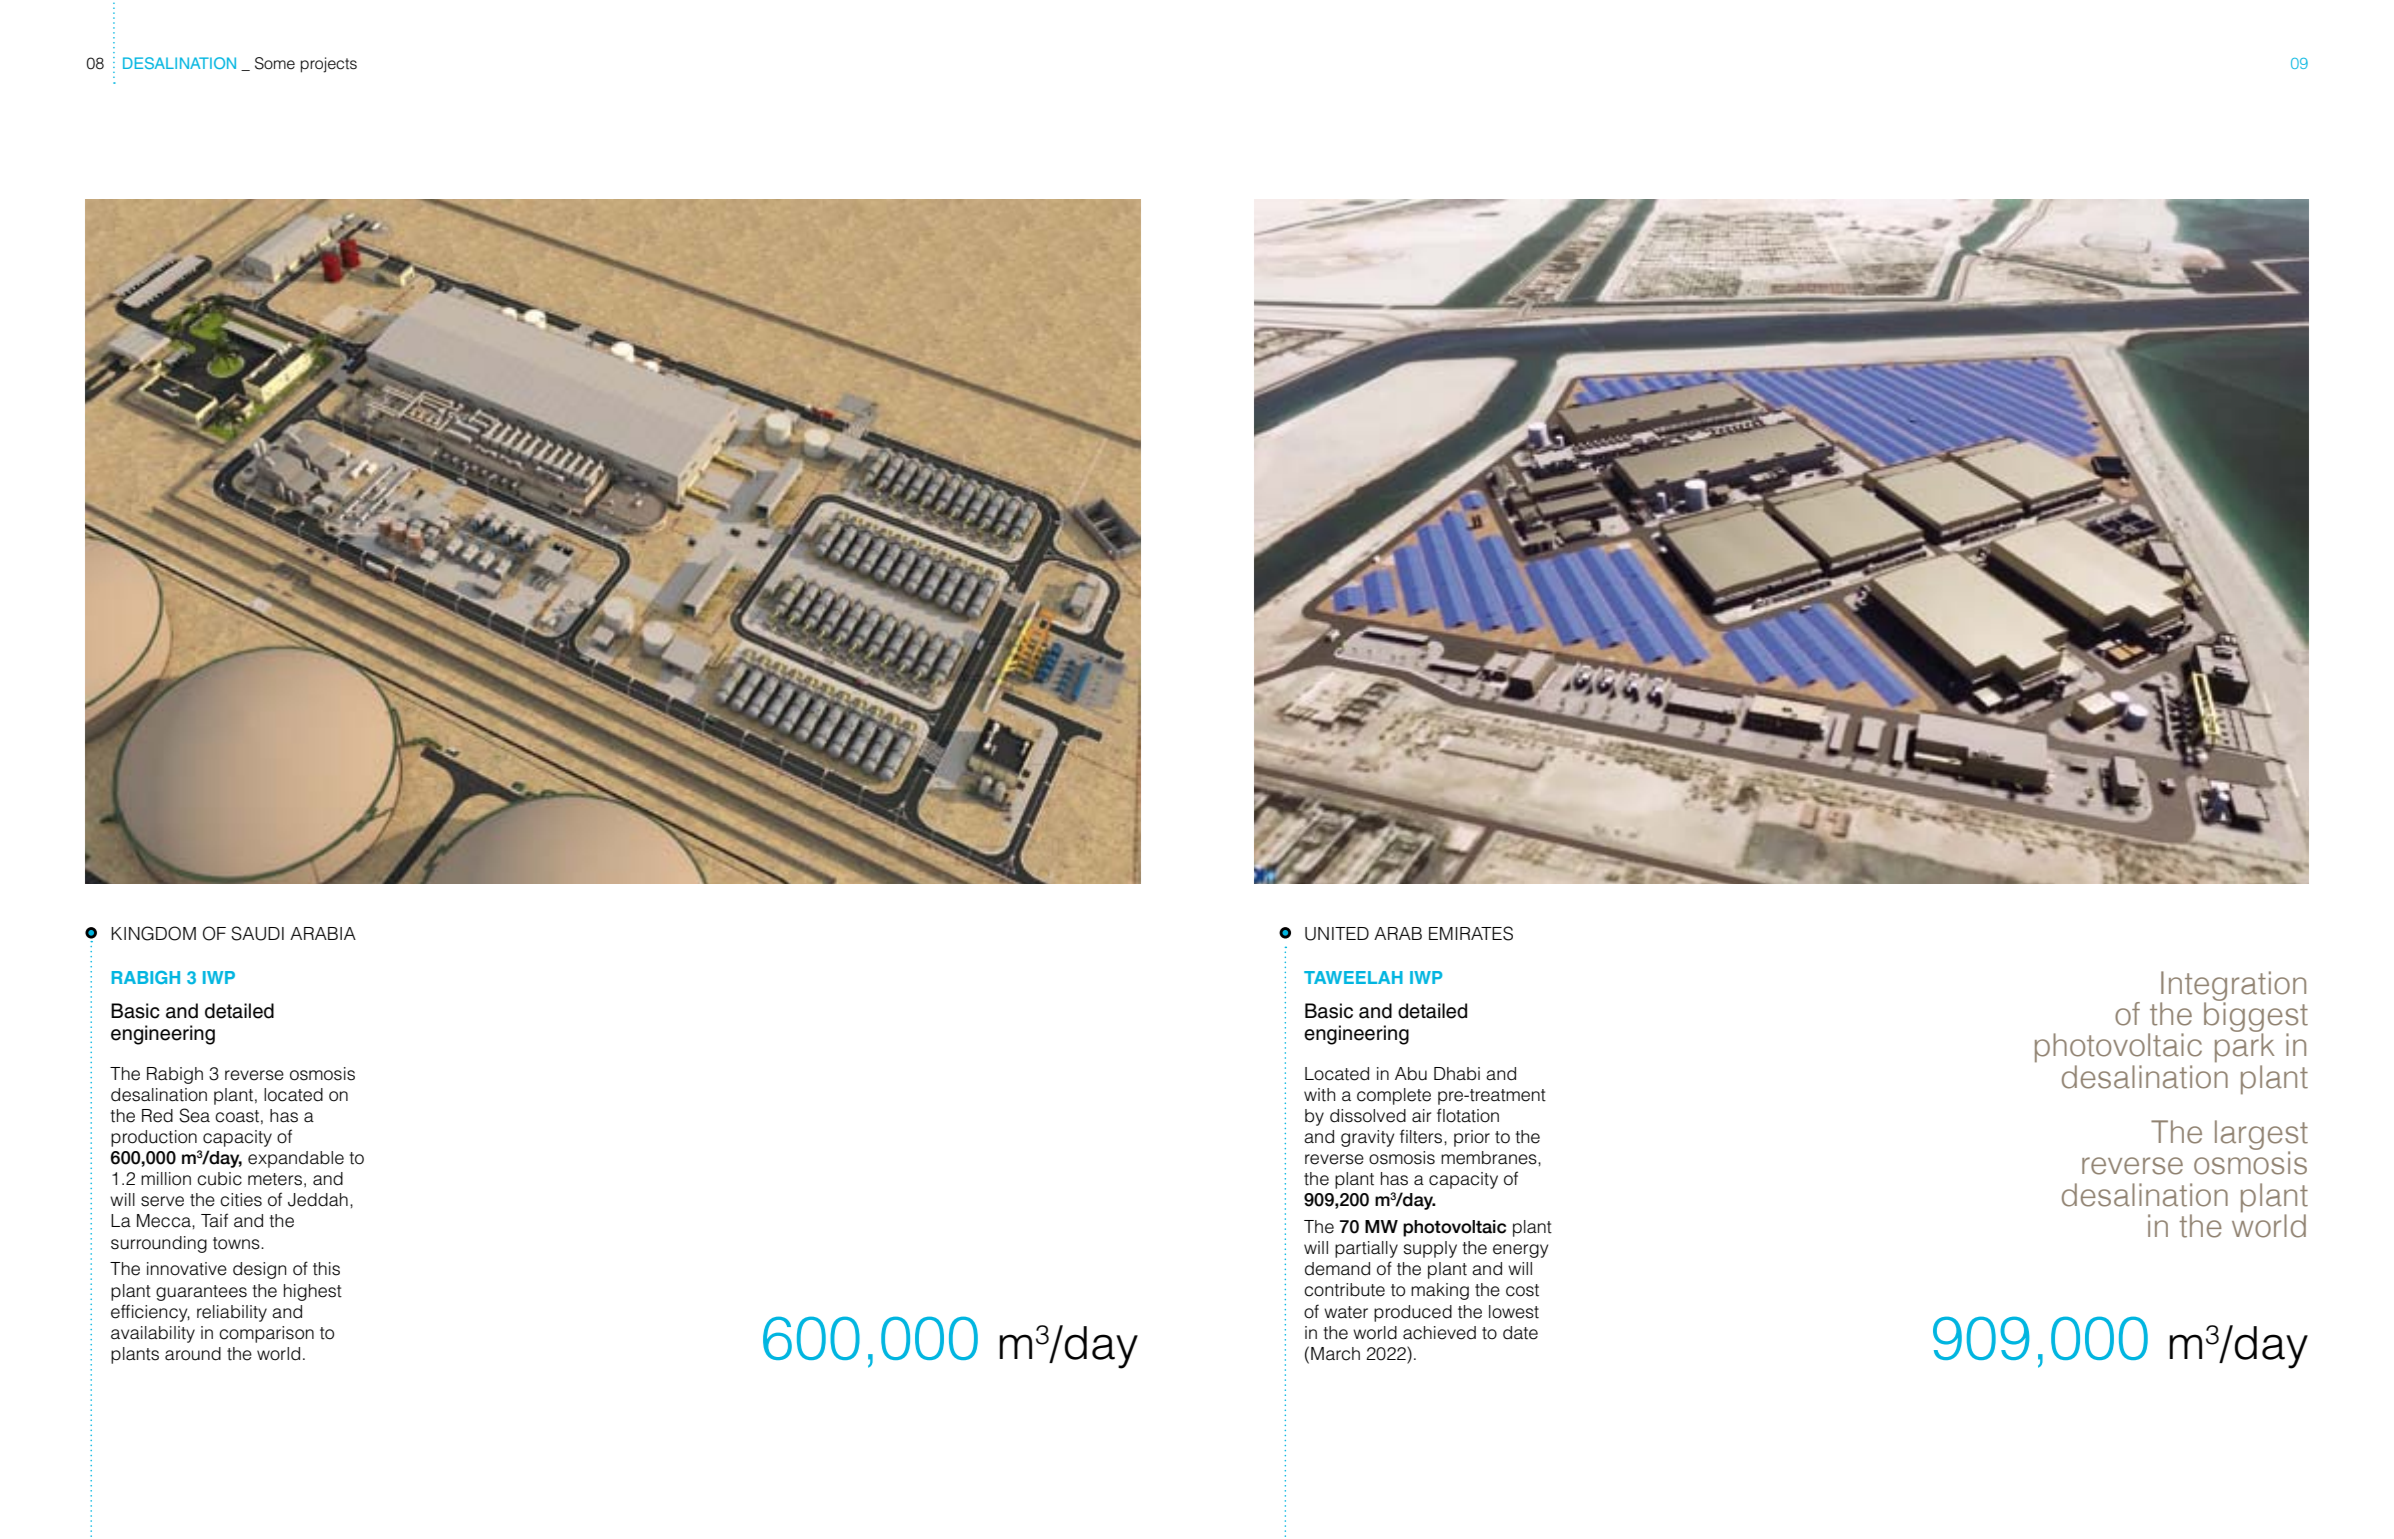  I want to click on Some, so click(275, 63).
